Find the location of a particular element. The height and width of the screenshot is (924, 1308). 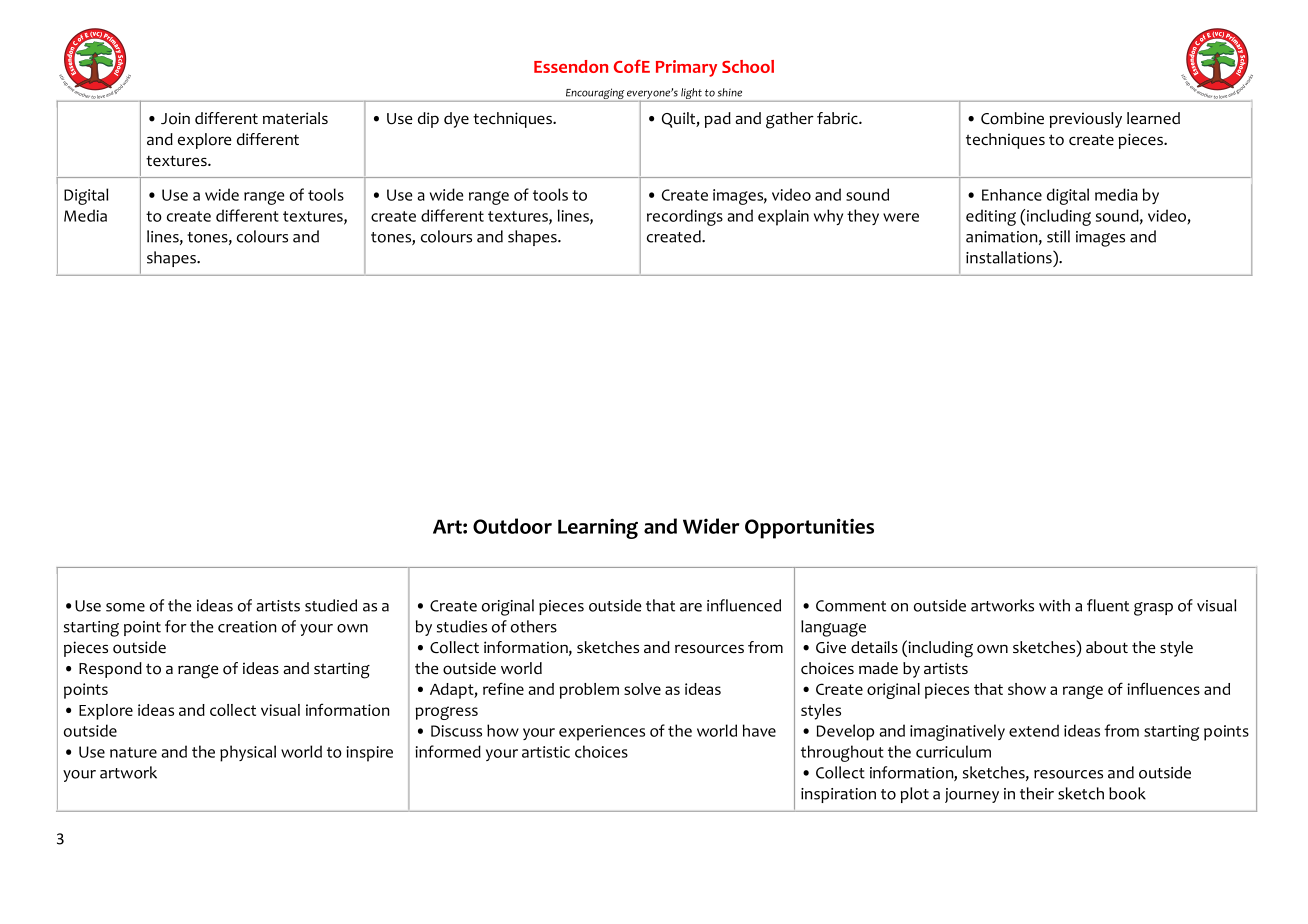

Encouraging is located at coordinates (594, 95).
